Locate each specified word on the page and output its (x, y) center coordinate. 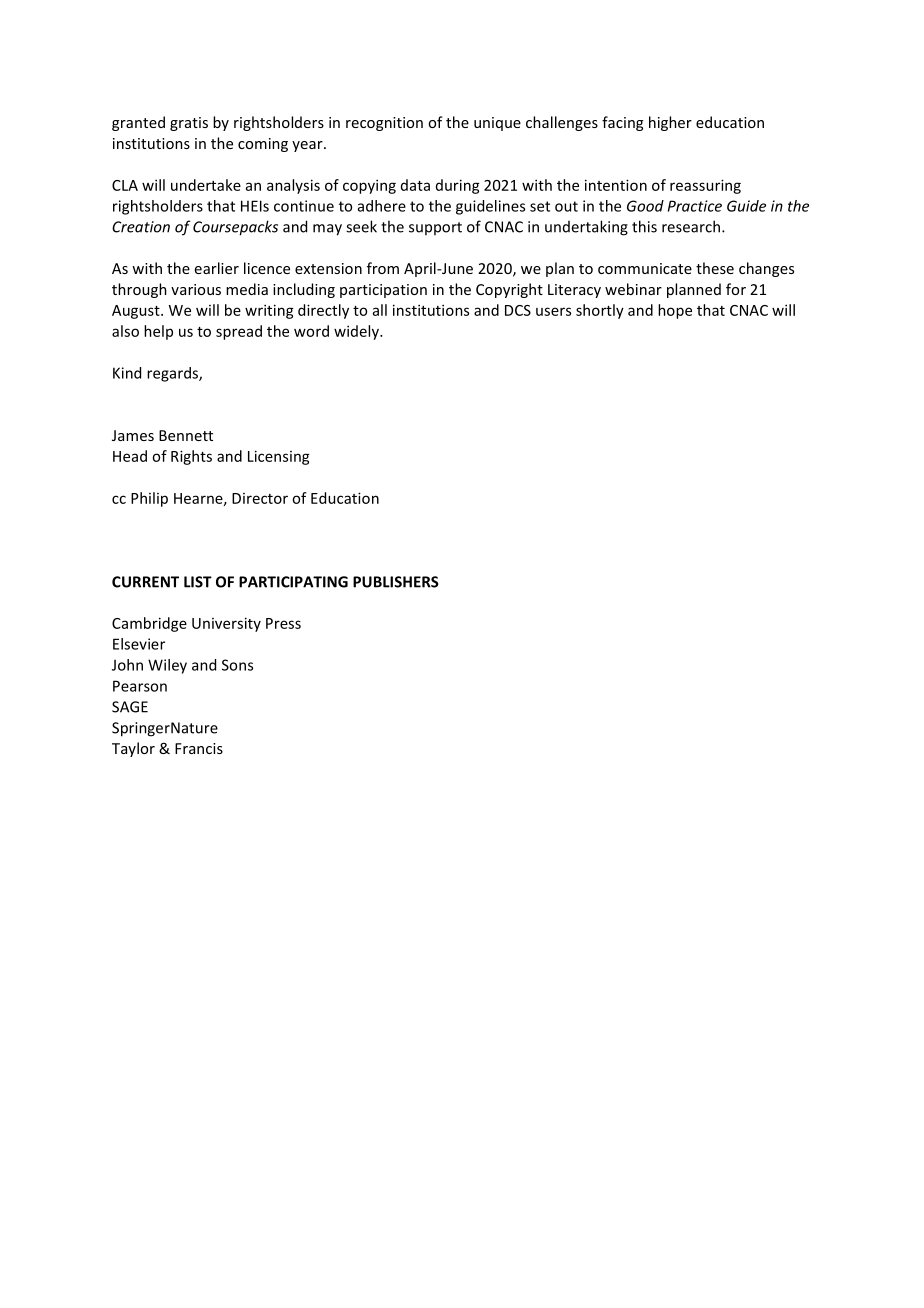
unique (497, 124)
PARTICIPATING (293, 582)
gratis (189, 124)
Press (283, 623)
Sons (237, 665)
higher (670, 123)
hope (675, 311)
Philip (149, 499)
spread (239, 332)
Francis (199, 748)
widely (357, 332)
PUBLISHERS (396, 582)
